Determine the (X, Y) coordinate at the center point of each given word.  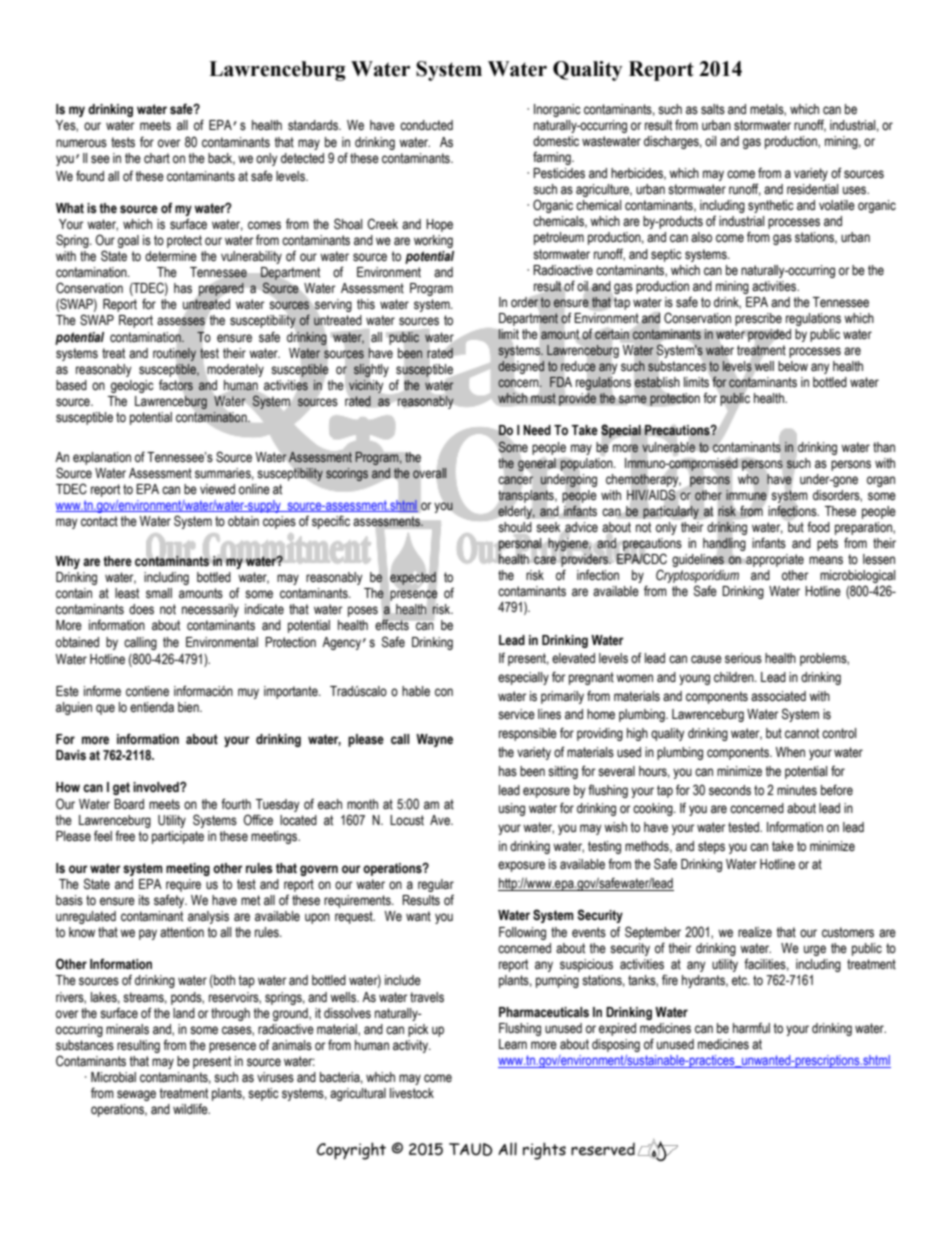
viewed (217, 489)
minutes (797, 790)
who (748, 479)
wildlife (191, 1109)
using (512, 809)
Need (537, 430)
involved (157, 787)
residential (812, 189)
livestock (412, 1093)
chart (157, 158)
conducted (426, 125)
